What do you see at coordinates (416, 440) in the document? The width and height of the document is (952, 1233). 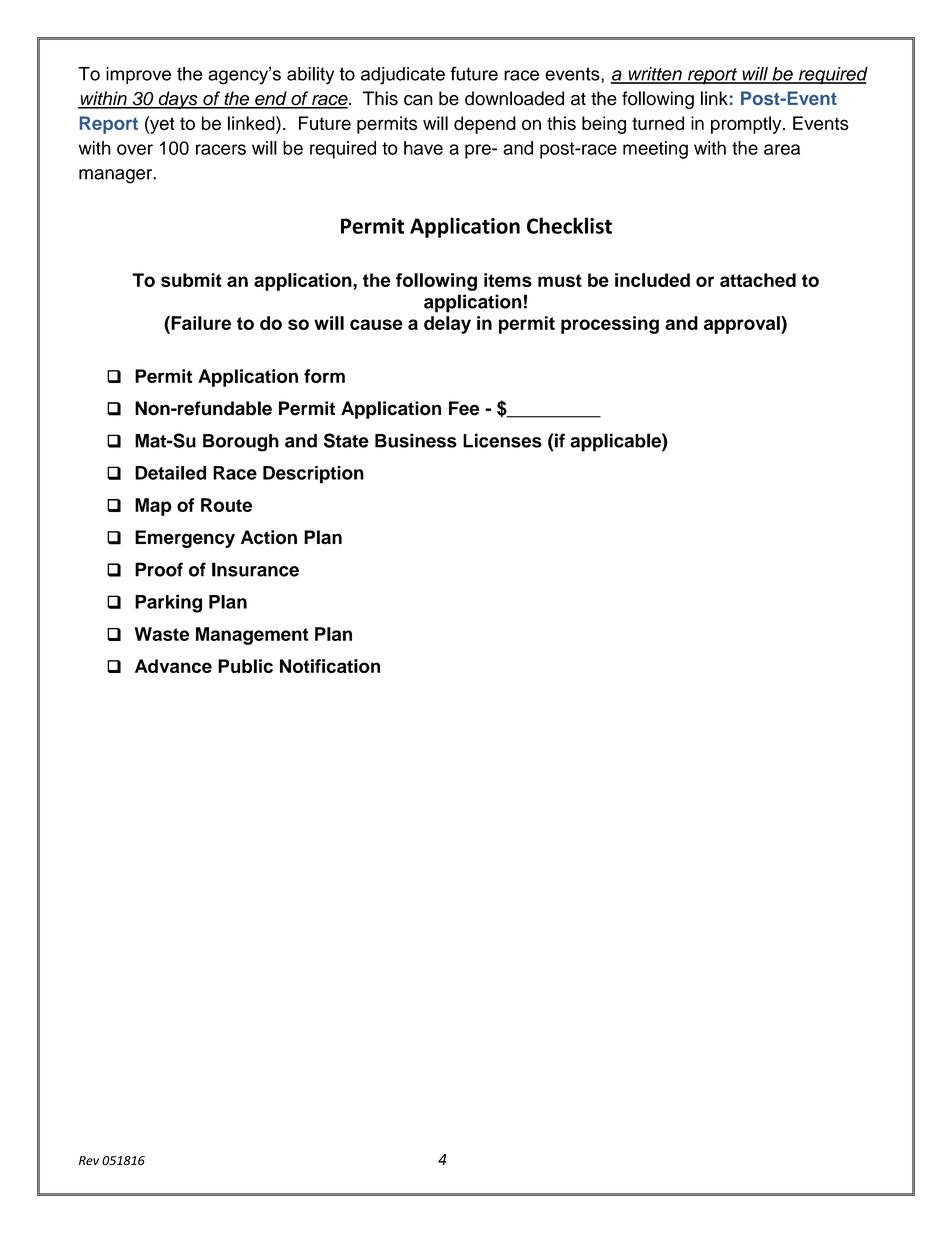 I see `Business` at bounding box center [416, 440].
